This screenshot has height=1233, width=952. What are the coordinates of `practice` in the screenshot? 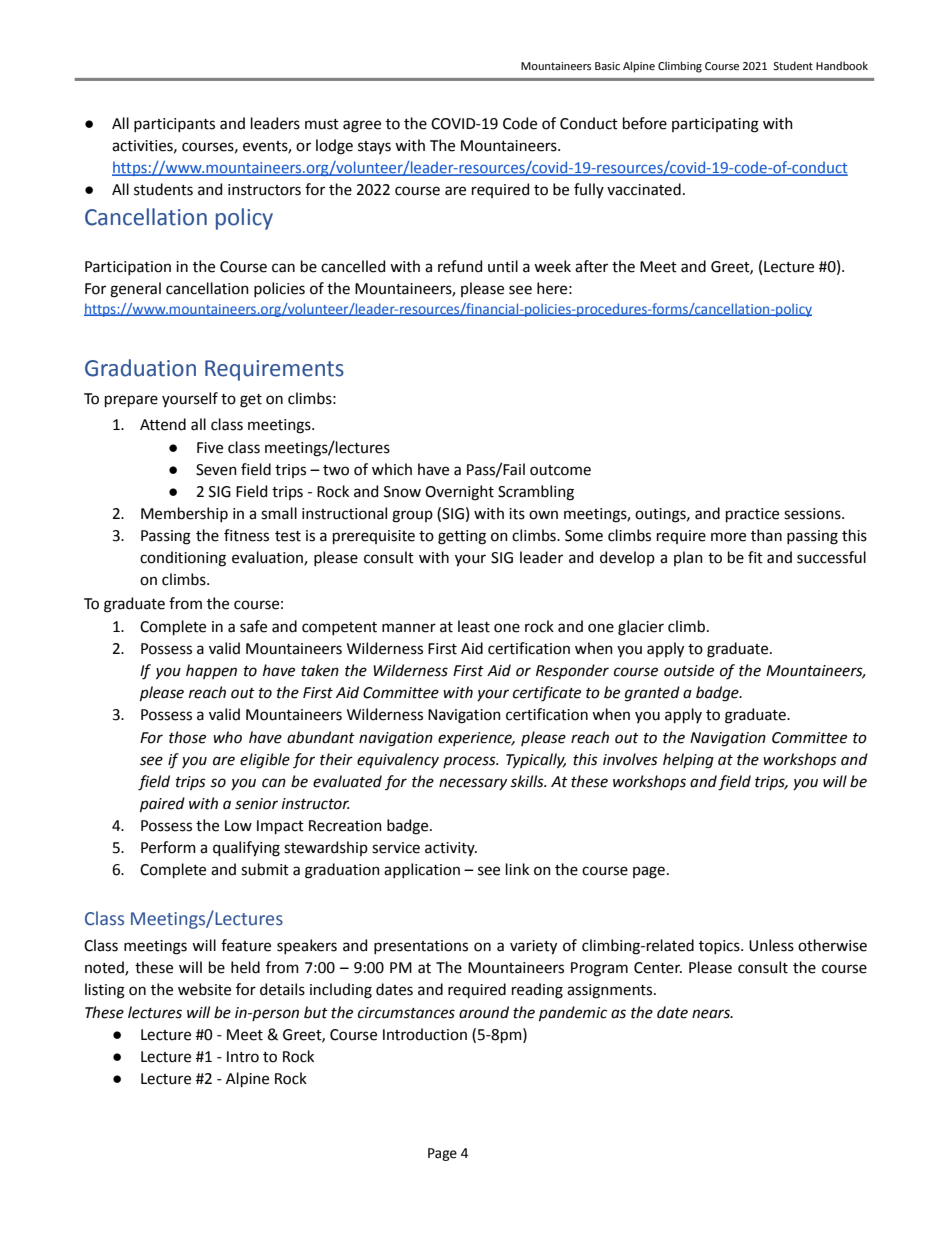 It's located at (752, 515).
